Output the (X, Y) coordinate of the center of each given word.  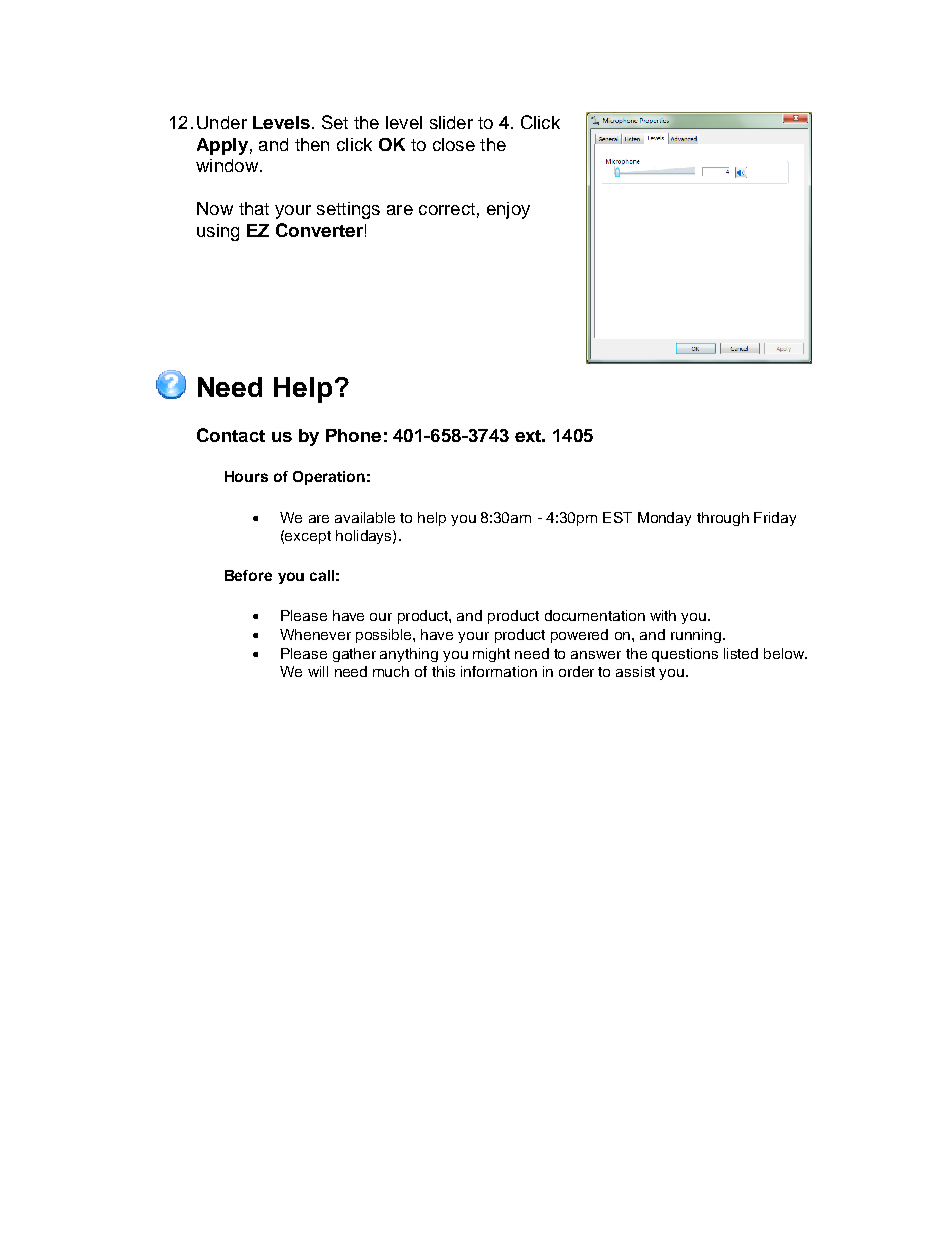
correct (447, 209)
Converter (319, 230)
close (454, 144)
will (318, 671)
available (365, 517)
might (491, 655)
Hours (246, 476)
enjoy (508, 210)
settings (348, 210)
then (312, 144)
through (723, 519)
